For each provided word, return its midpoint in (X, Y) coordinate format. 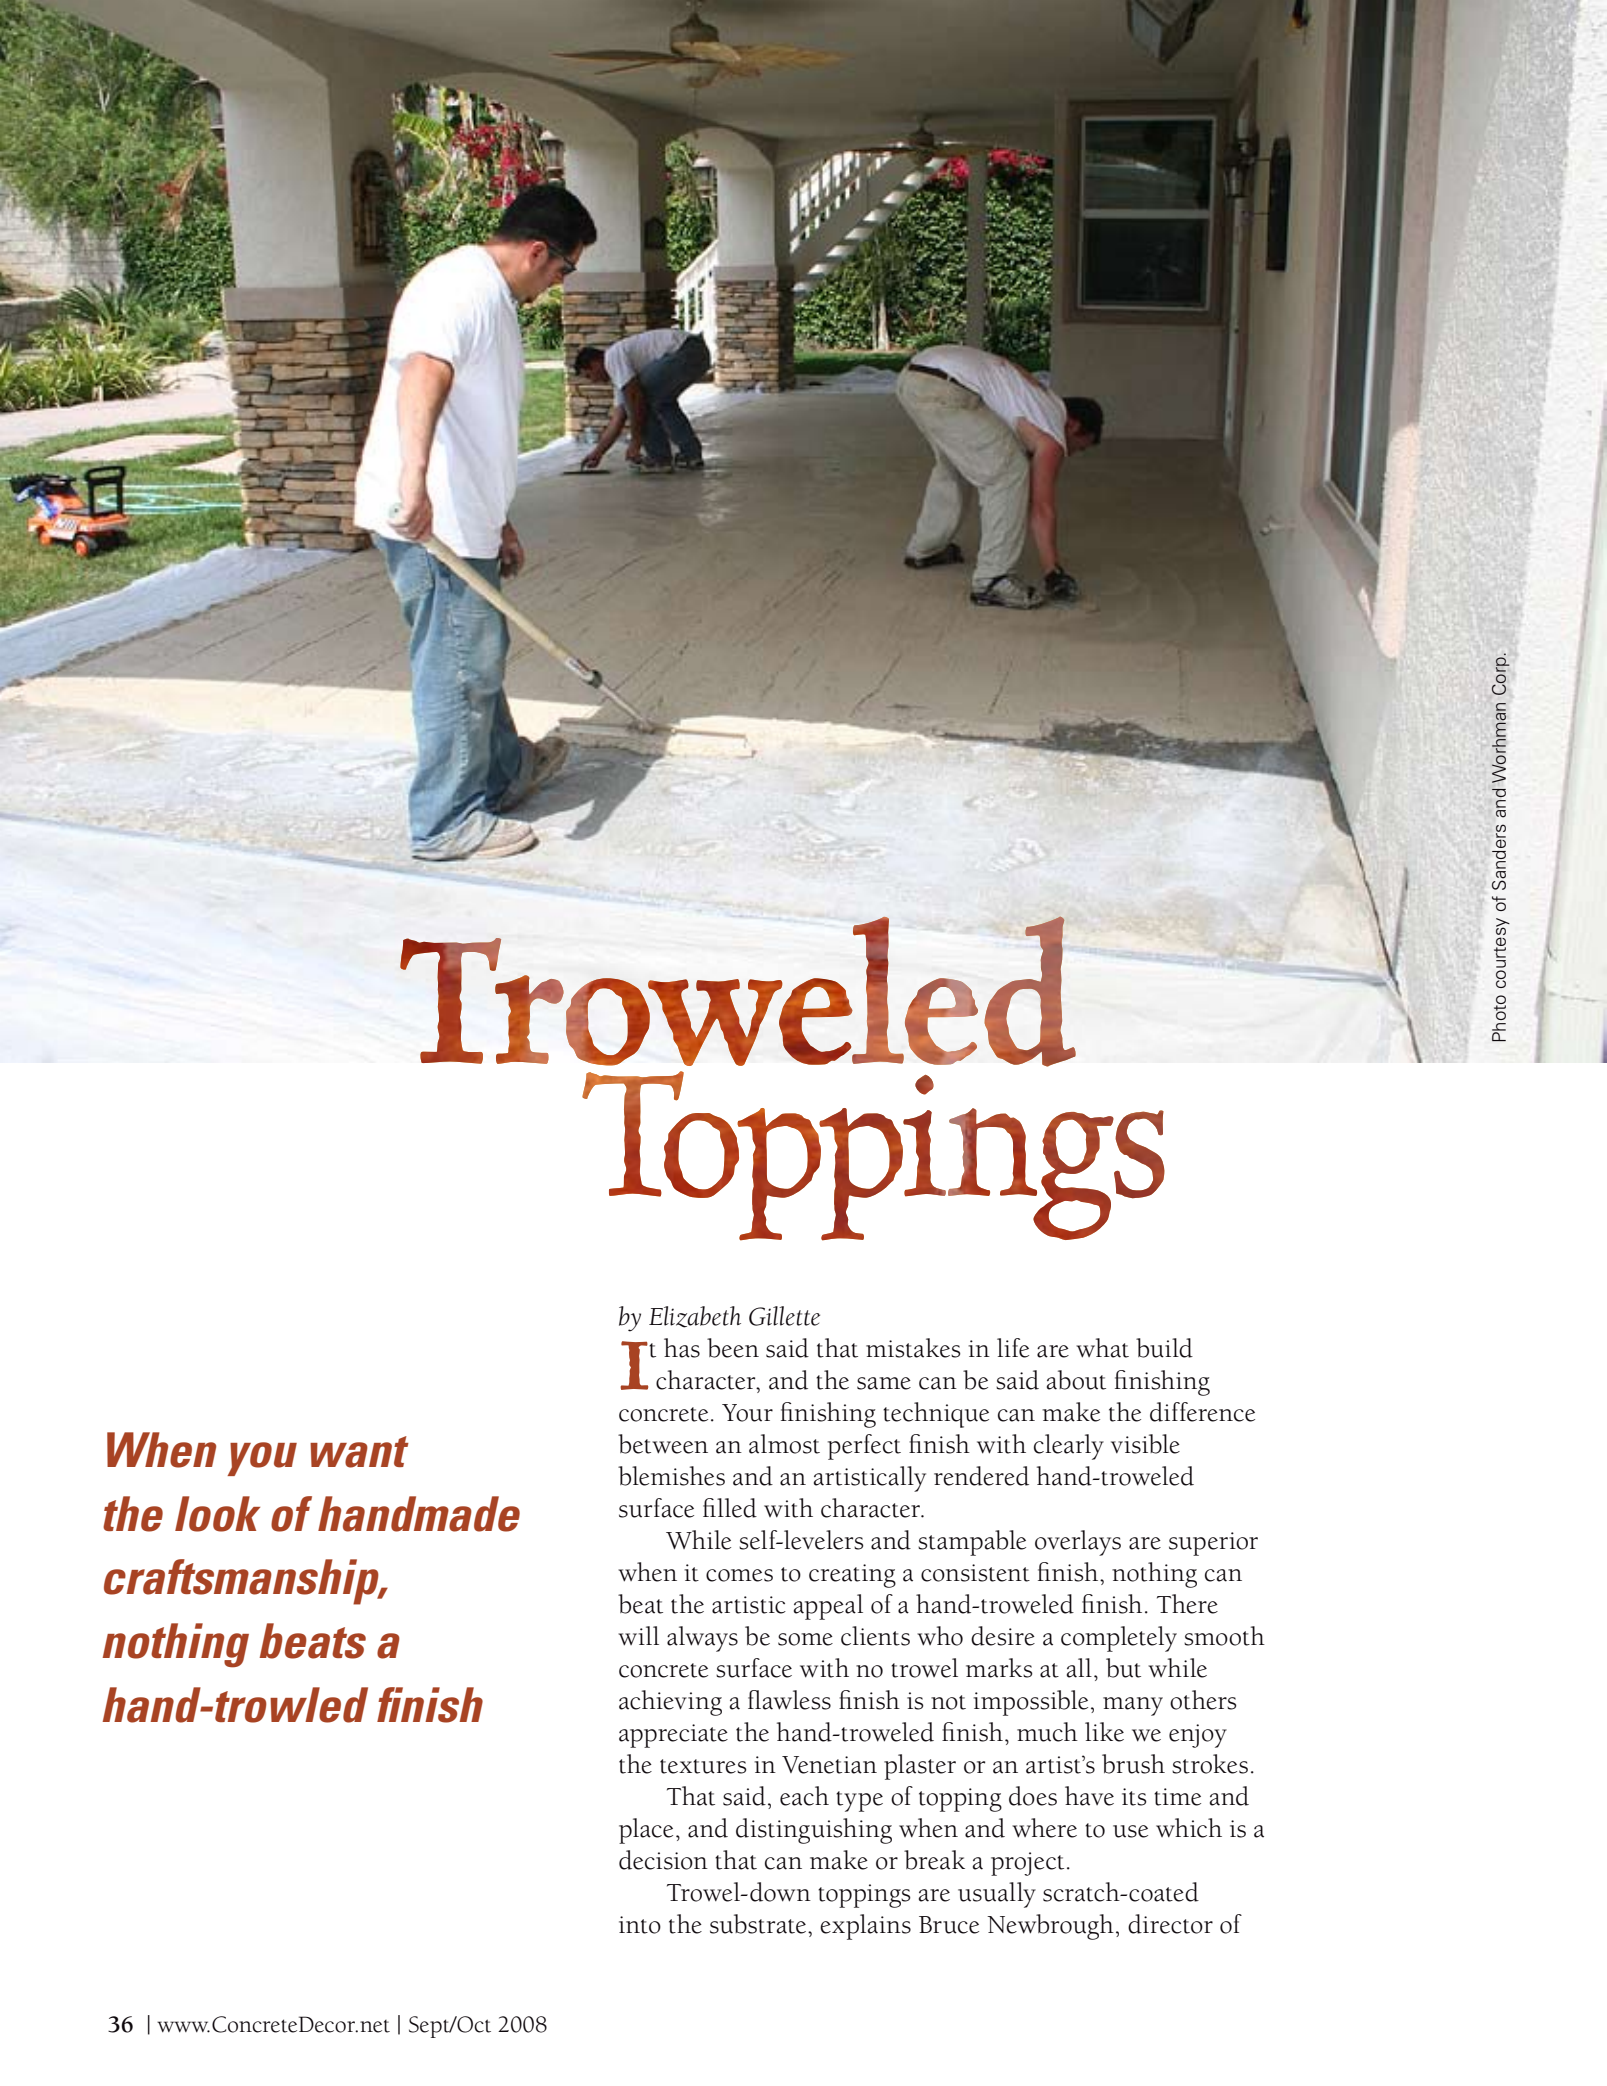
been (733, 1348)
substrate (758, 1924)
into (640, 1925)
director (1170, 1924)
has (682, 1348)
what (1102, 1348)
